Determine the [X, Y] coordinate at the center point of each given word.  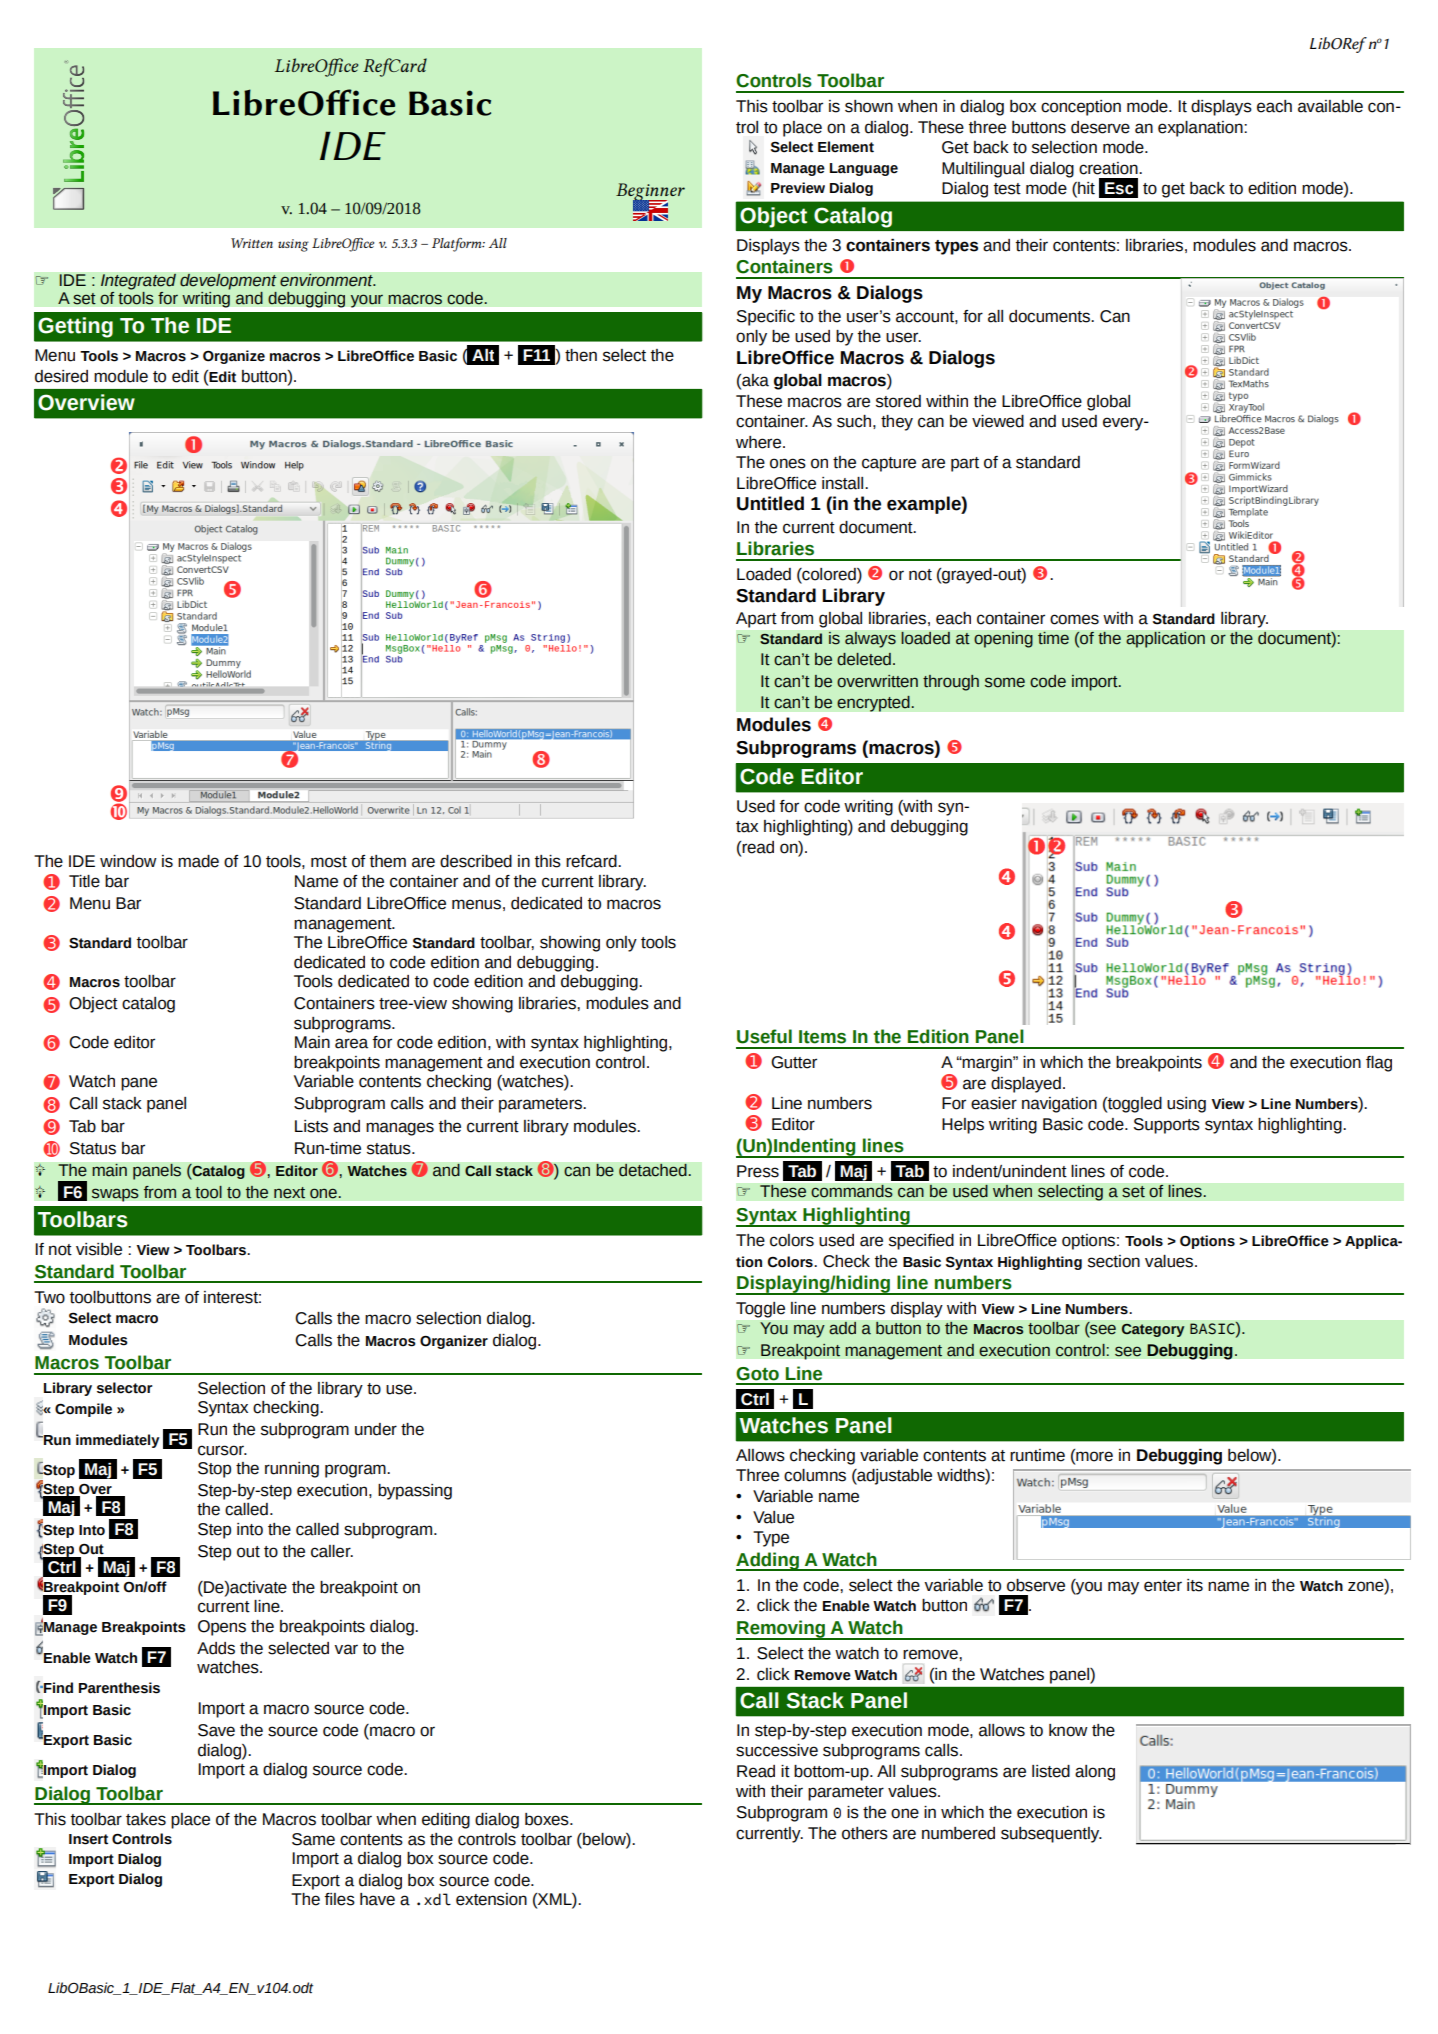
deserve [1100, 127]
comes [1074, 619]
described [476, 861]
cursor [222, 1450]
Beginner [650, 193]
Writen [252, 243]
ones [788, 463]
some [1005, 682]
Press [758, 1171]
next [289, 1193]
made [198, 861]
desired [61, 376]
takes [146, 1819]
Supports [1167, 1126]
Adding [768, 1561]
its [1195, 1585]
